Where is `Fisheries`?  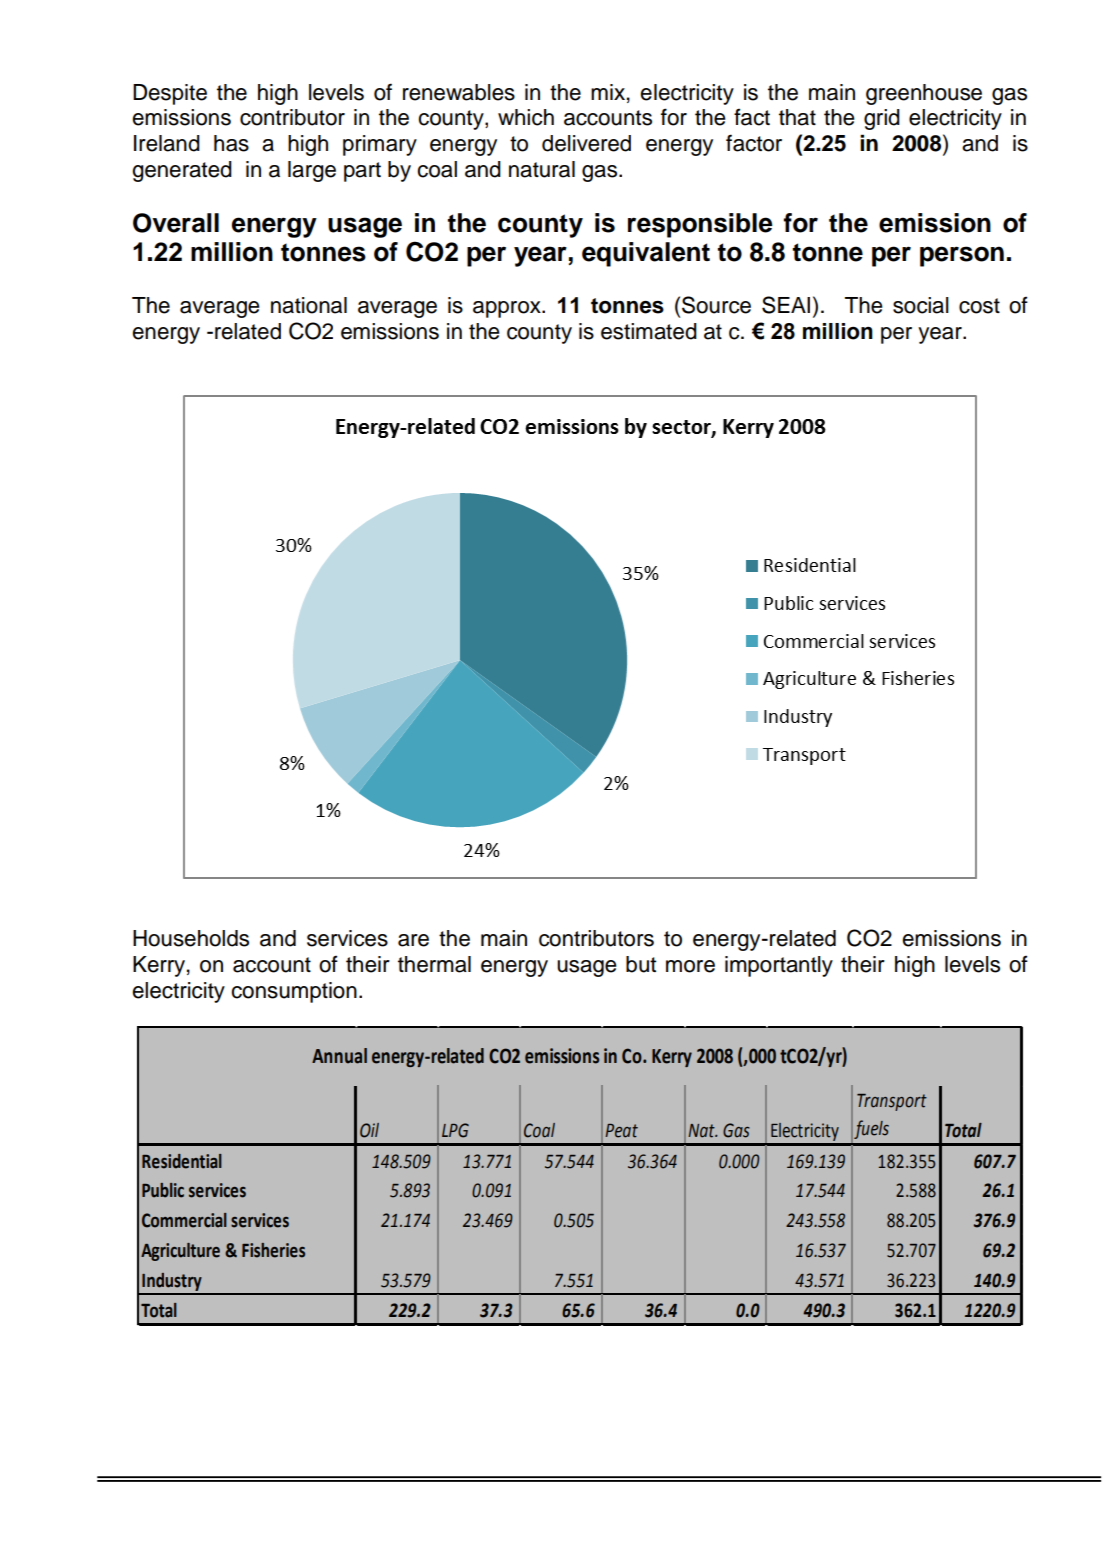 Fisheries is located at coordinates (273, 1250).
